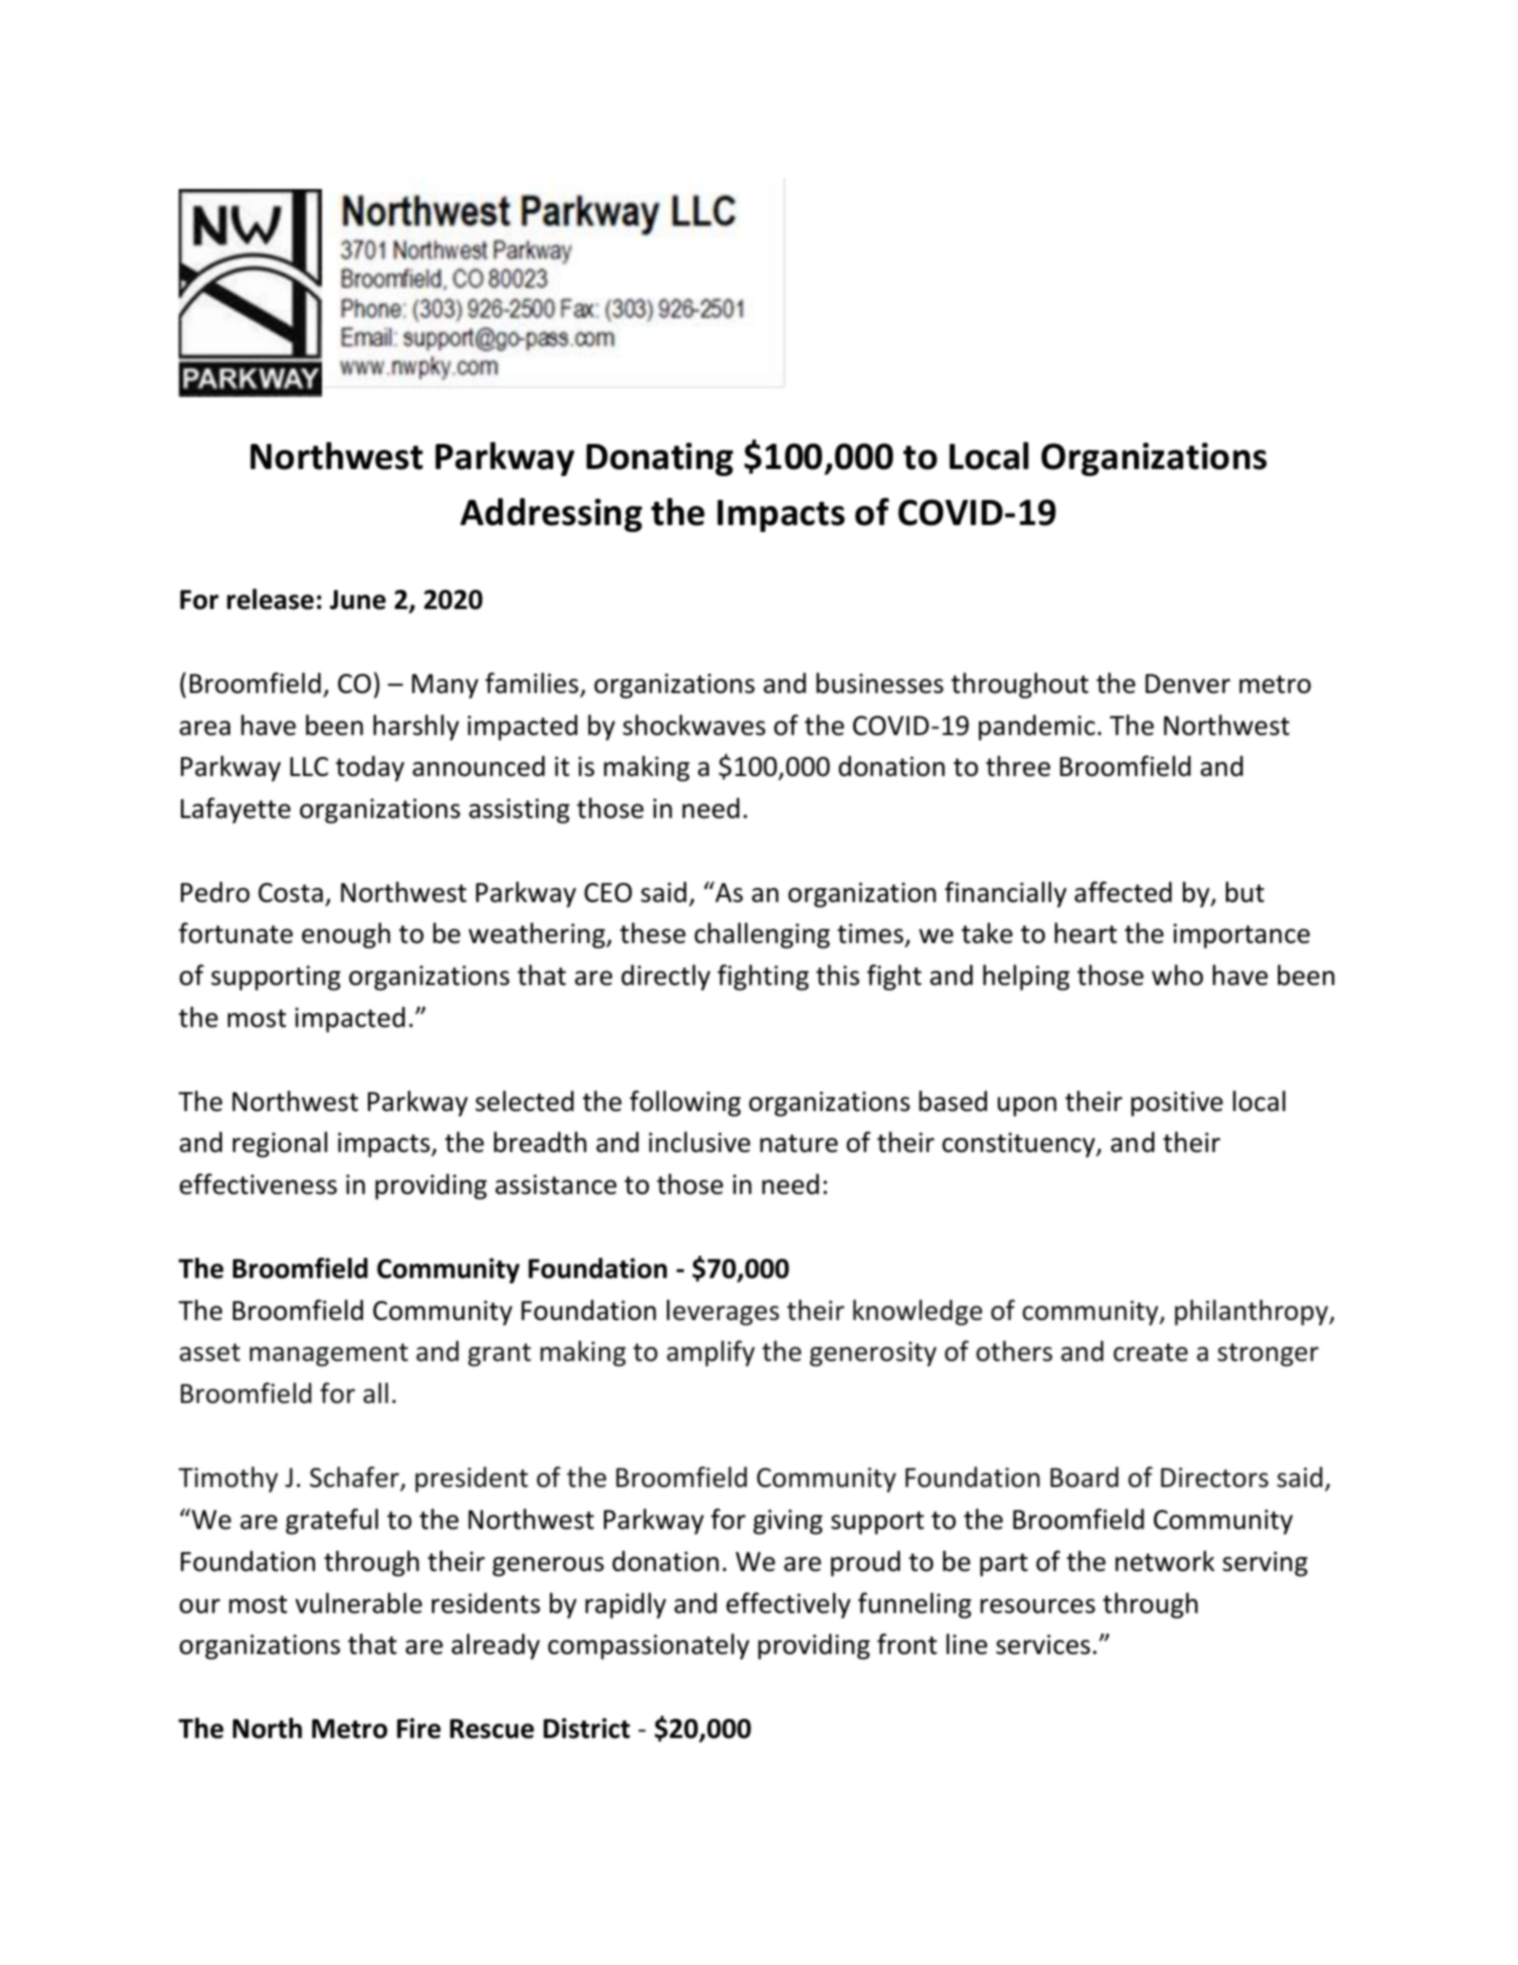 The image size is (1518, 1965). What do you see at coordinates (280, 1144) in the screenshot?
I see `regional` at bounding box center [280, 1144].
